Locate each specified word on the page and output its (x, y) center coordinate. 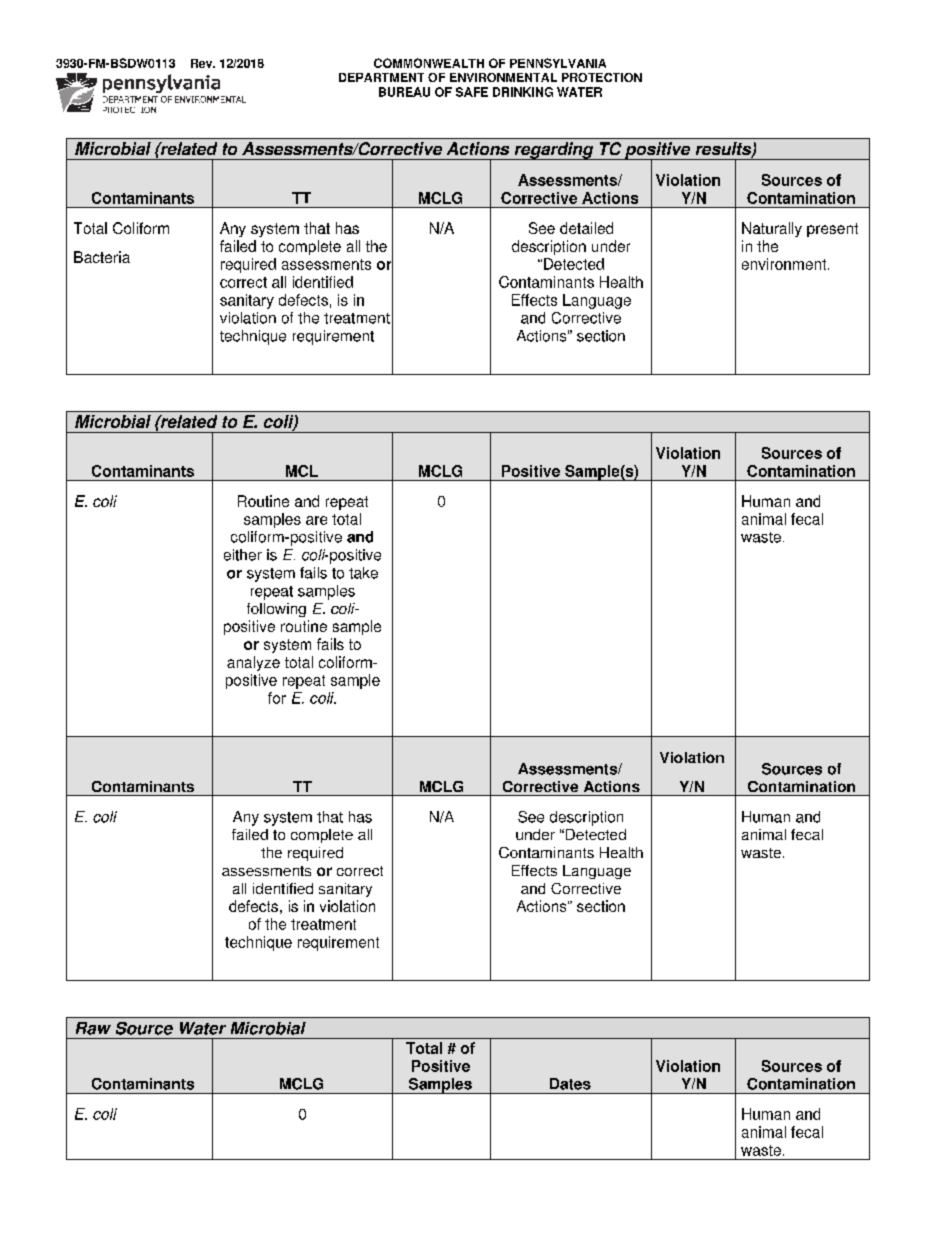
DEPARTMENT (381, 77)
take (363, 573)
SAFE (472, 92)
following (276, 610)
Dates (570, 1084)
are (316, 520)
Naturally (772, 229)
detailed (586, 228)
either (243, 555)
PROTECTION (602, 77)
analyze (253, 663)
